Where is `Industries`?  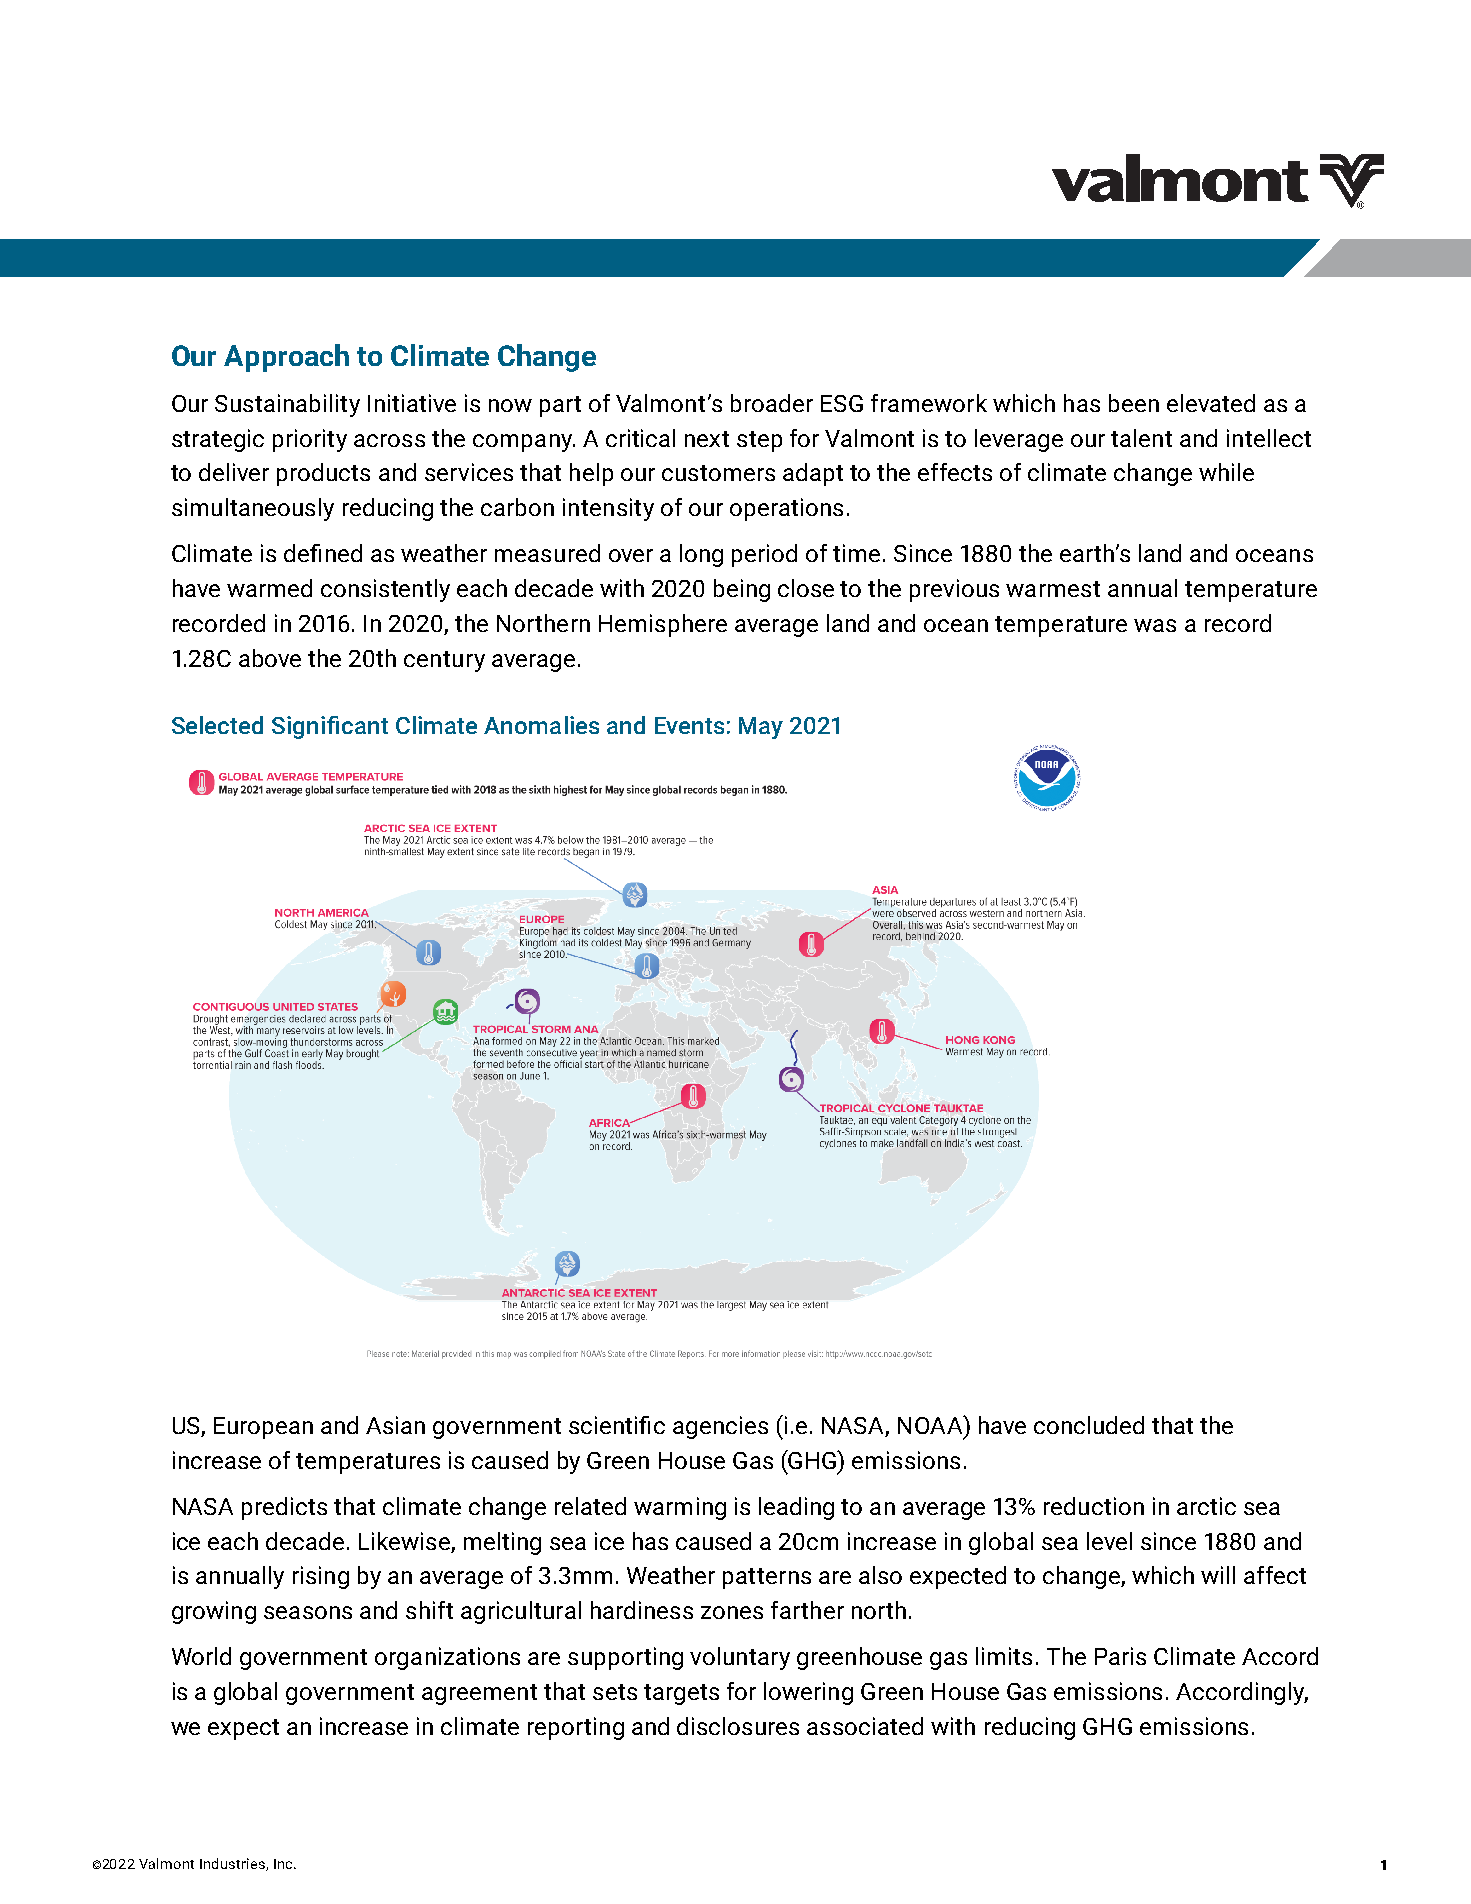 Industries is located at coordinates (233, 1864).
